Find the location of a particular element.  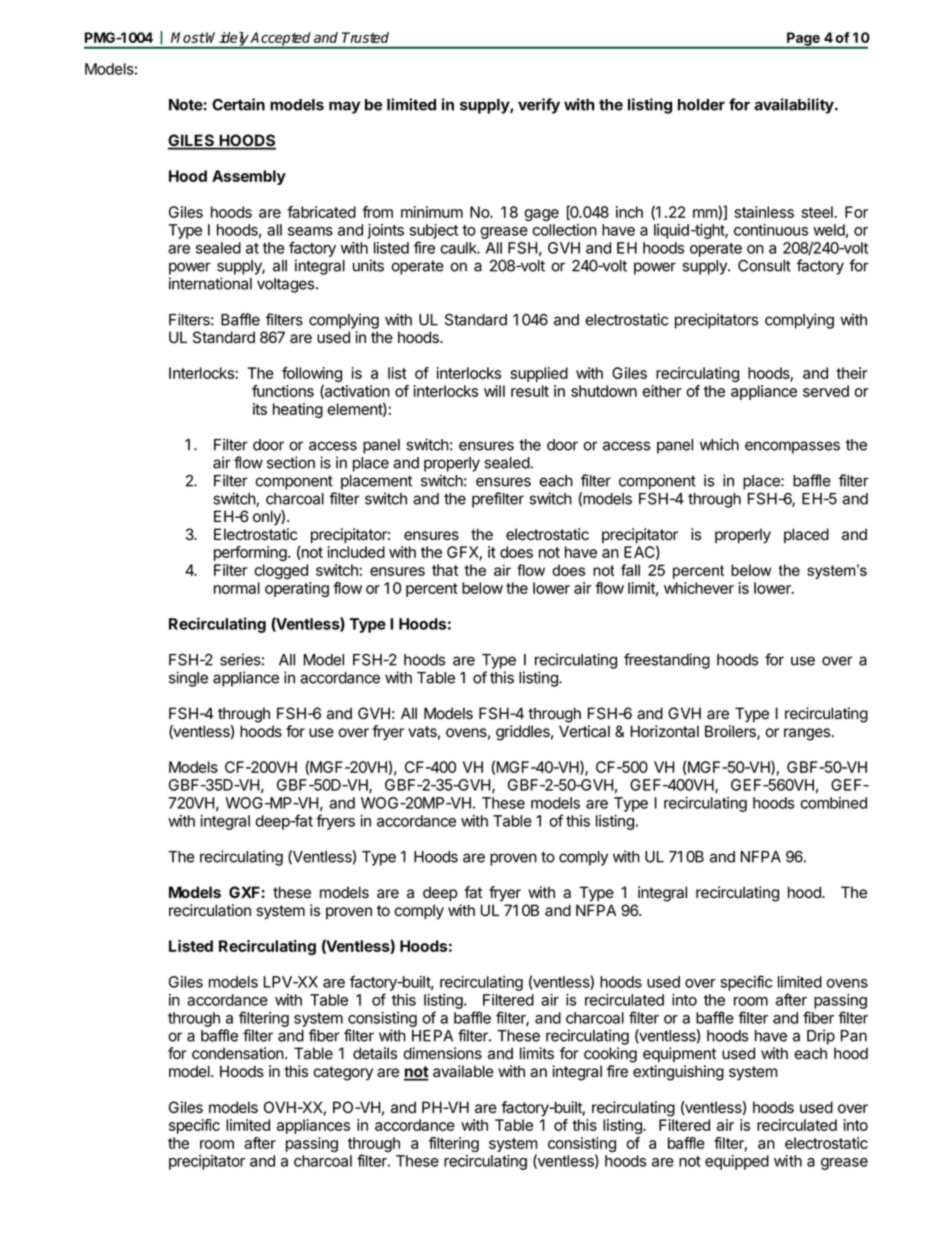

Accepted is located at coordinates (281, 40).
